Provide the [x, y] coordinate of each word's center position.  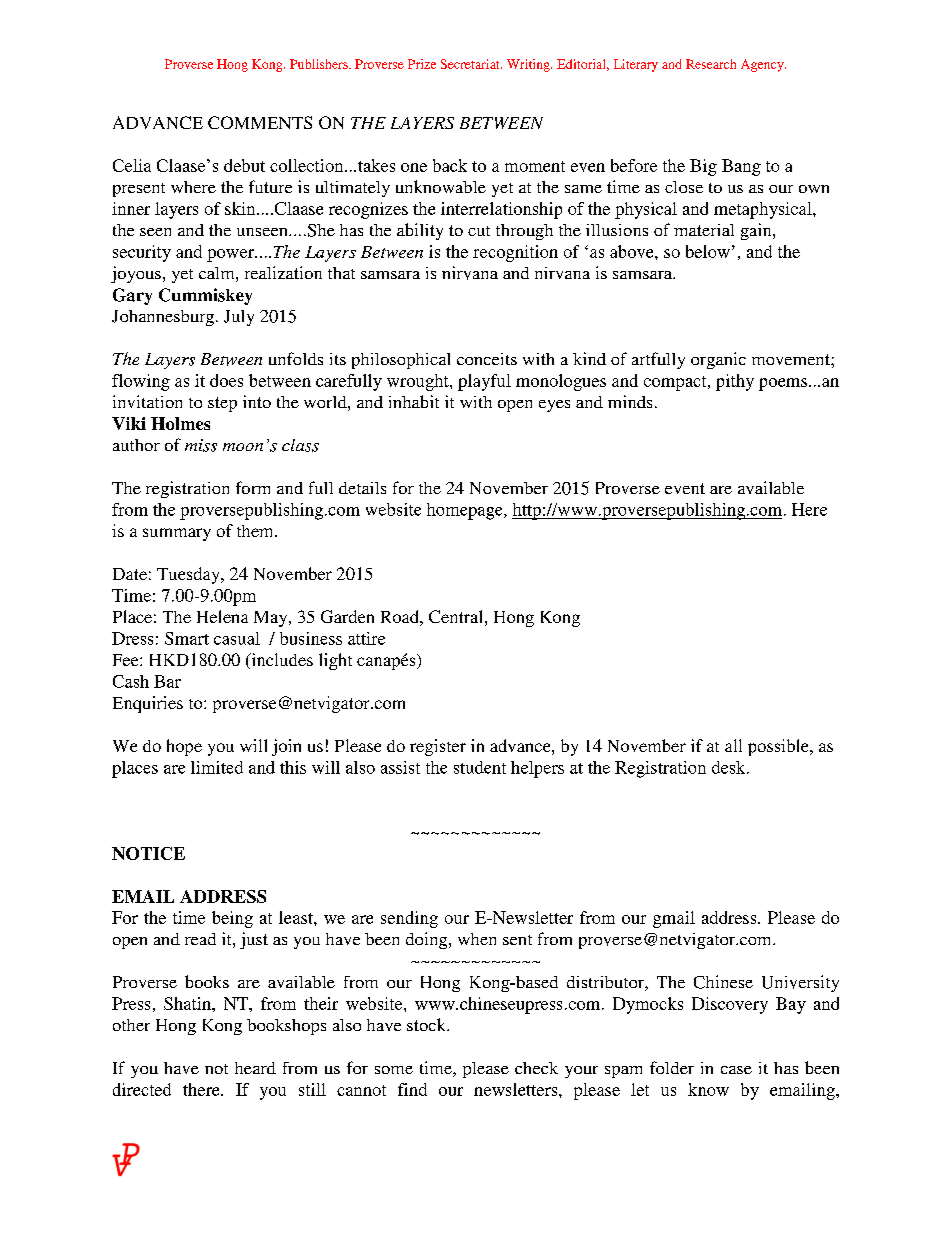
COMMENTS [260, 122]
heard [255, 1068]
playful [484, 382]
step [222, 404]
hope [184, 747]
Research [711, 64]
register [438, 747]
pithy [735, 382]
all [733, 745]
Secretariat [471, 64]
